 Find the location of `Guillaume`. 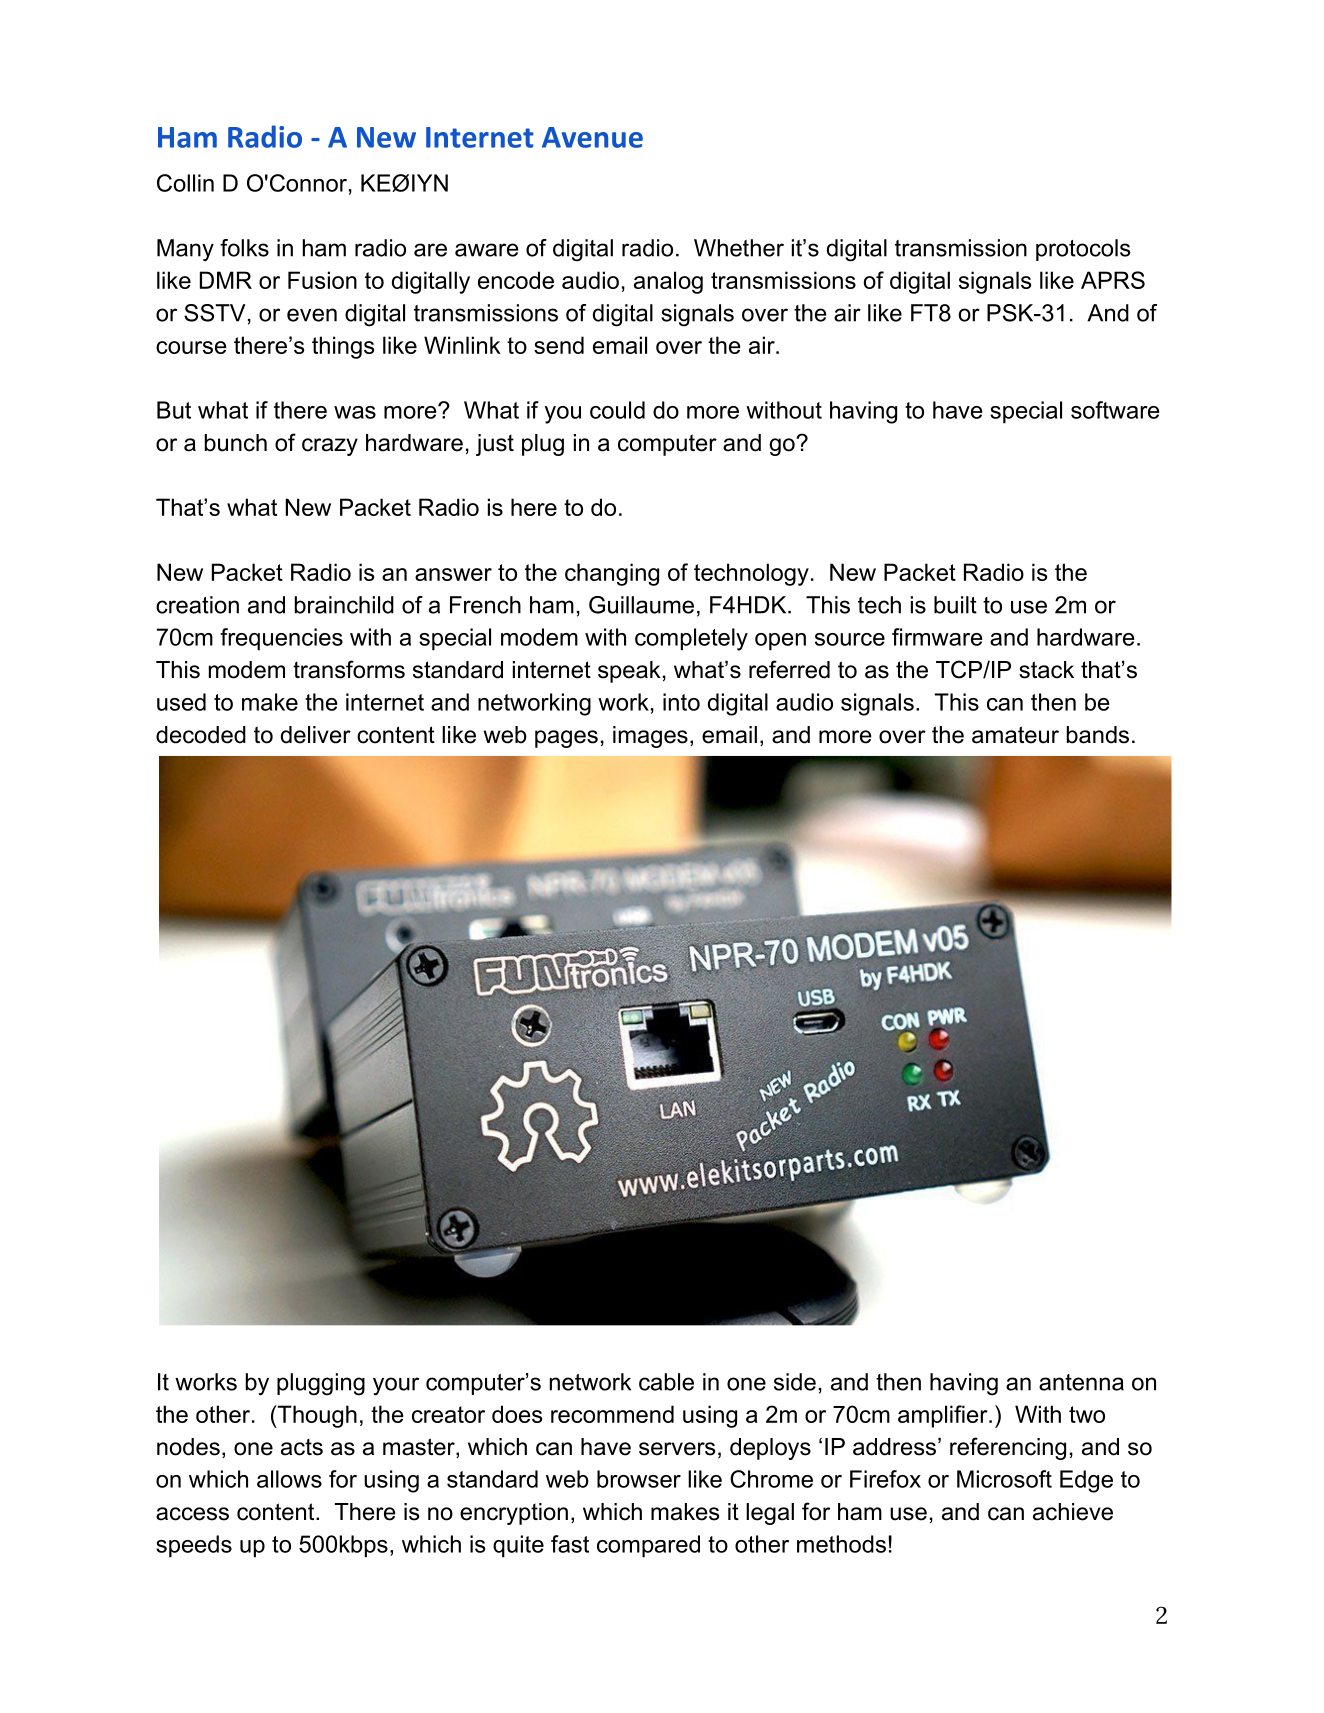

Guillaume is located at coordinates (641, 605).
